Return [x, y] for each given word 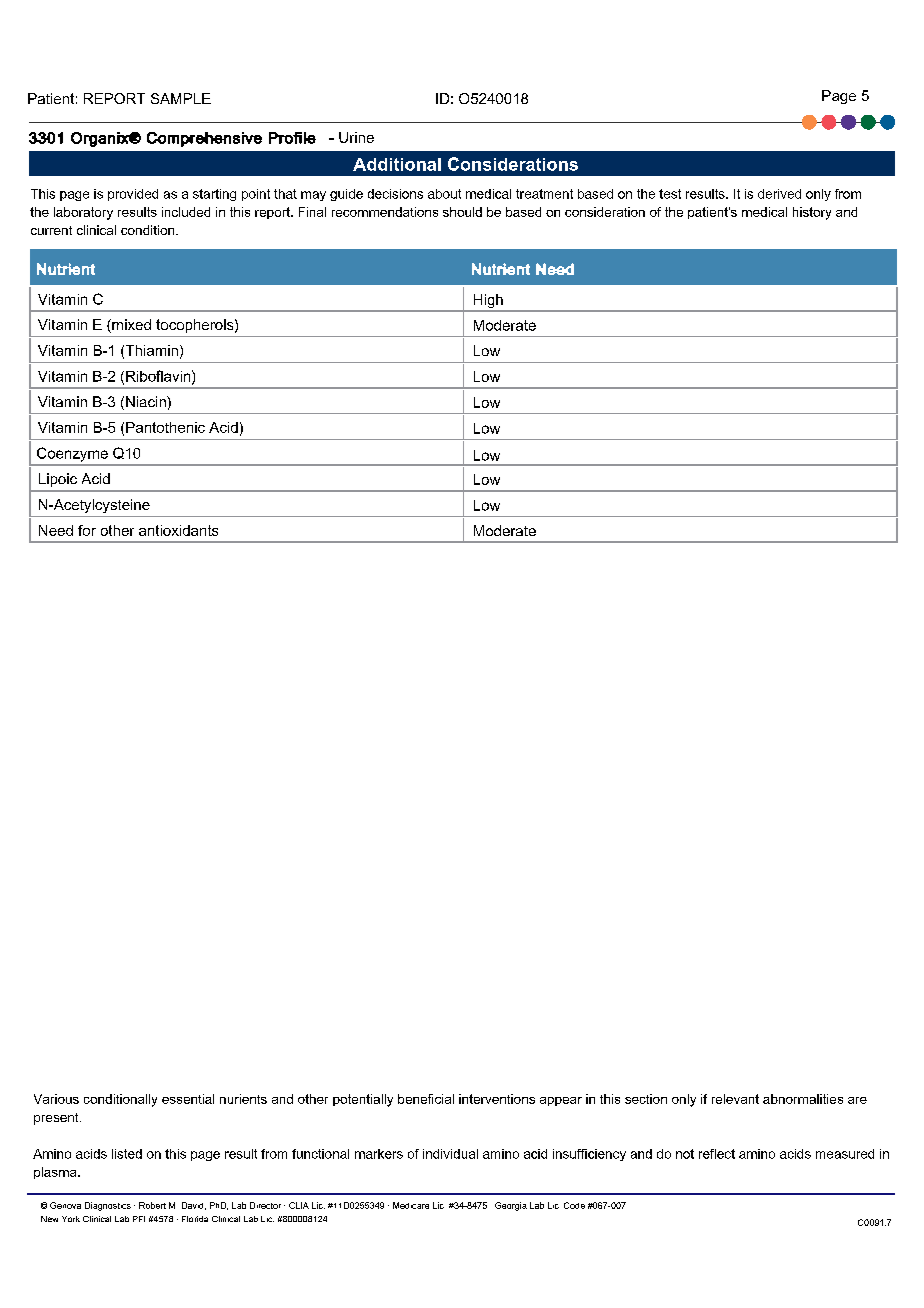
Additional [397, 164]
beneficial [426, 1099]
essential [188, 1099]
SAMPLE [181, 98]
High [488, 302]
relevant [735, 1099]
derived [779, 194]
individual [450, 1154]
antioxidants [178, 530]
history [812, 213]
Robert [152, 1205]
